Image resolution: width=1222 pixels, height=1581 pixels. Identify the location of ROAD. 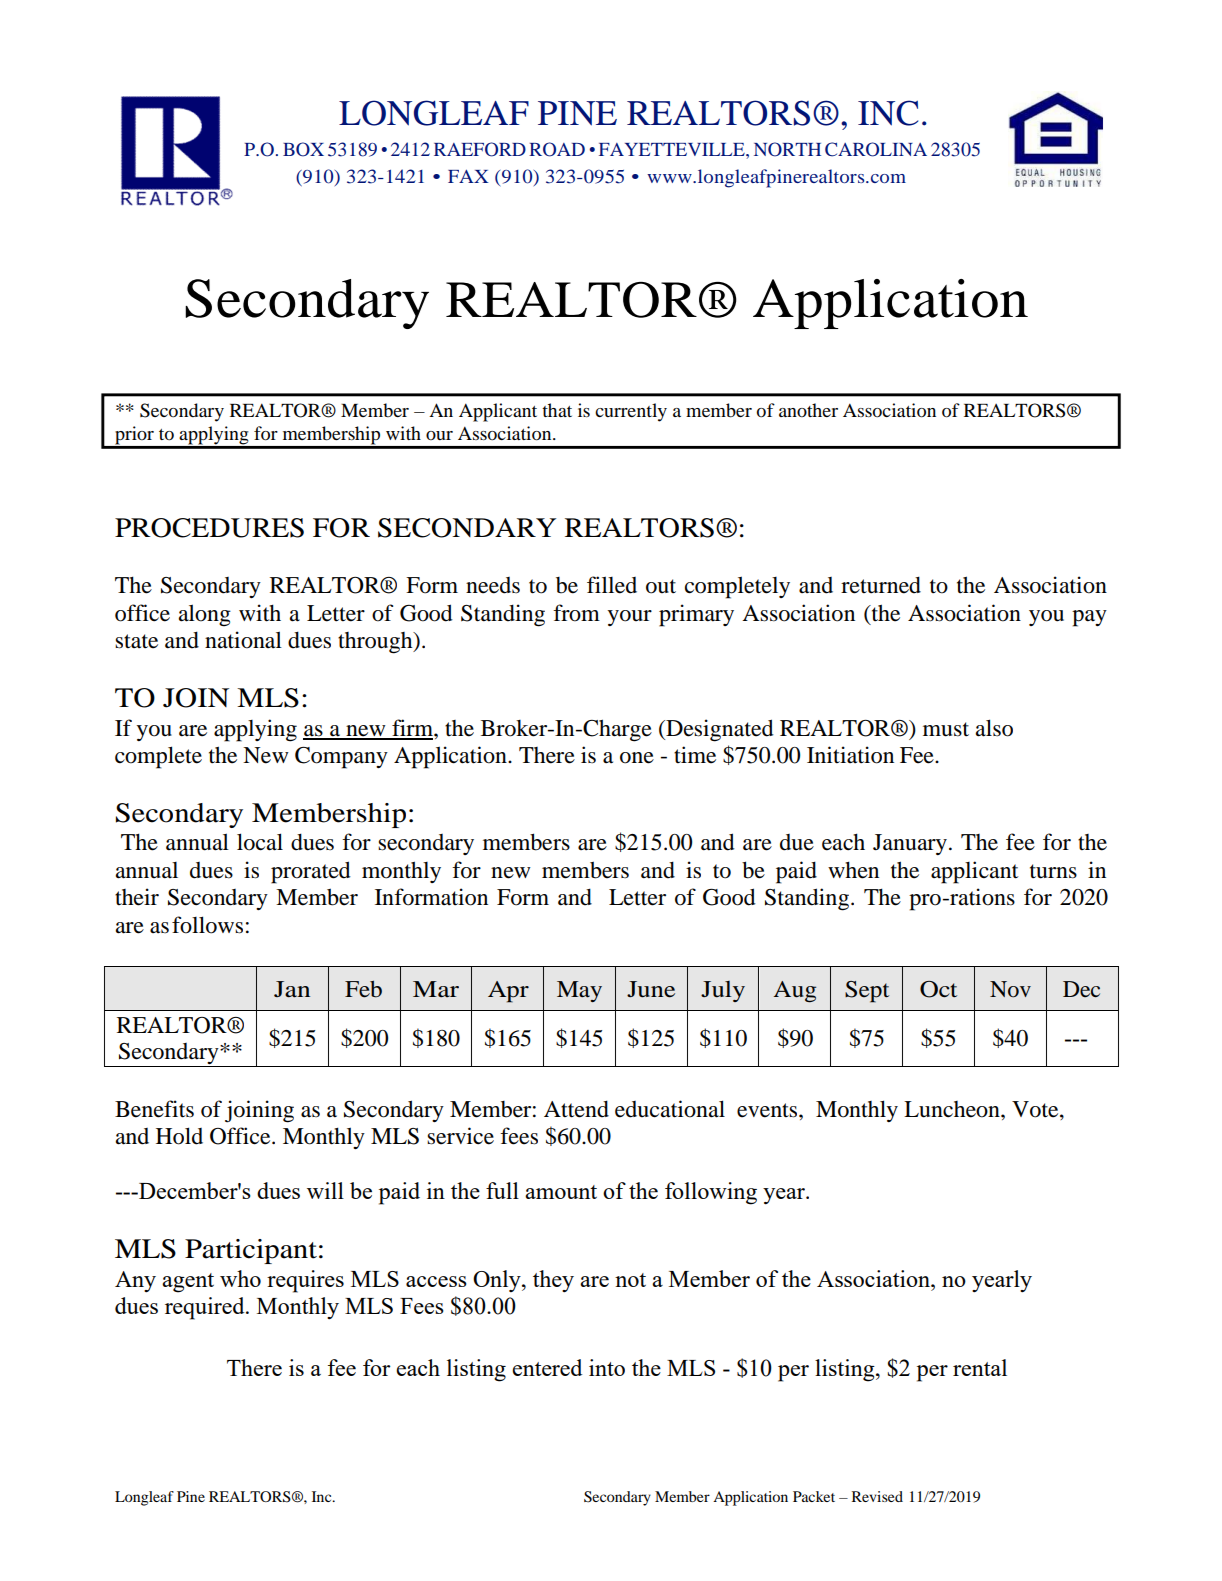
(557, 149).
